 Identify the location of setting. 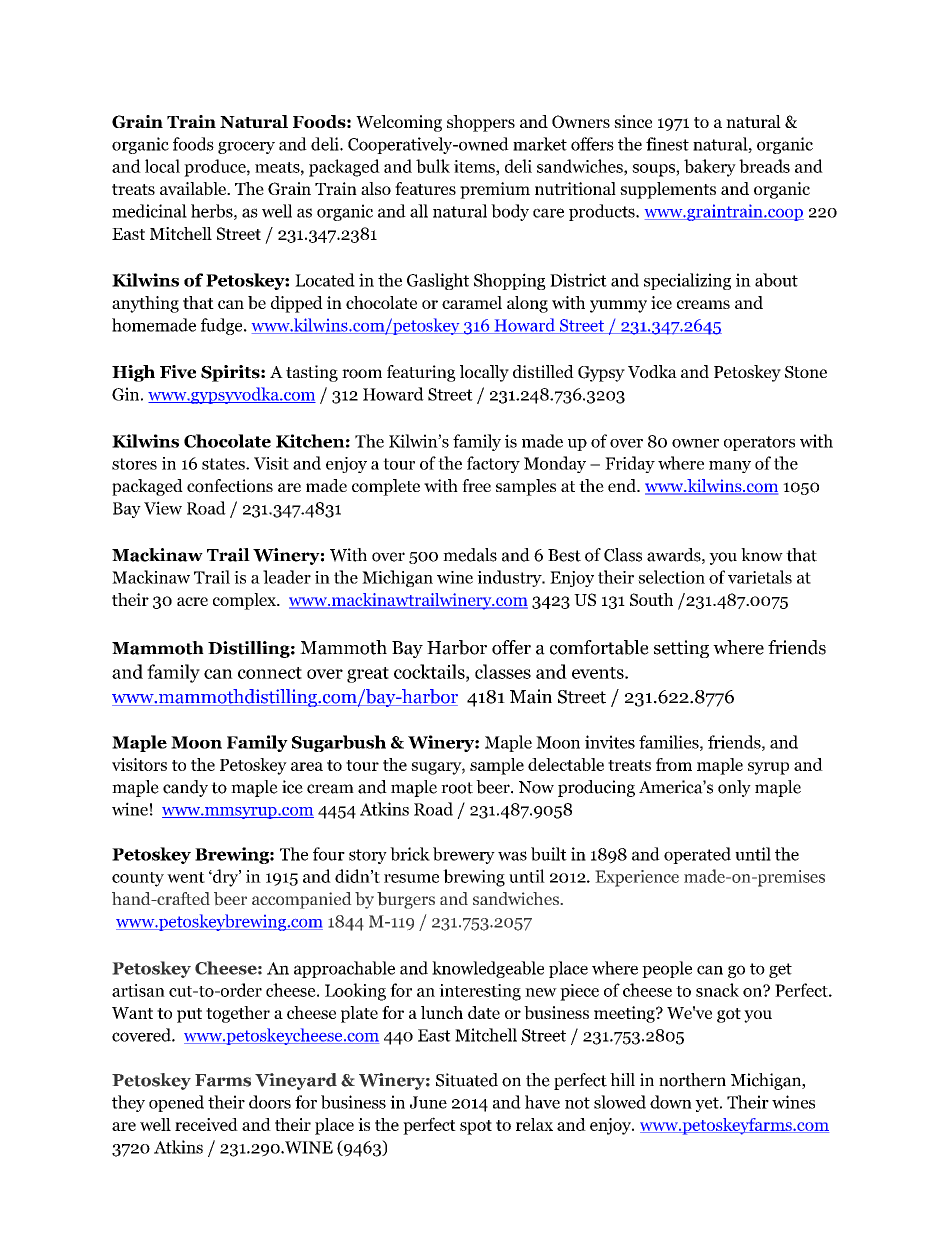
(681, 649).
